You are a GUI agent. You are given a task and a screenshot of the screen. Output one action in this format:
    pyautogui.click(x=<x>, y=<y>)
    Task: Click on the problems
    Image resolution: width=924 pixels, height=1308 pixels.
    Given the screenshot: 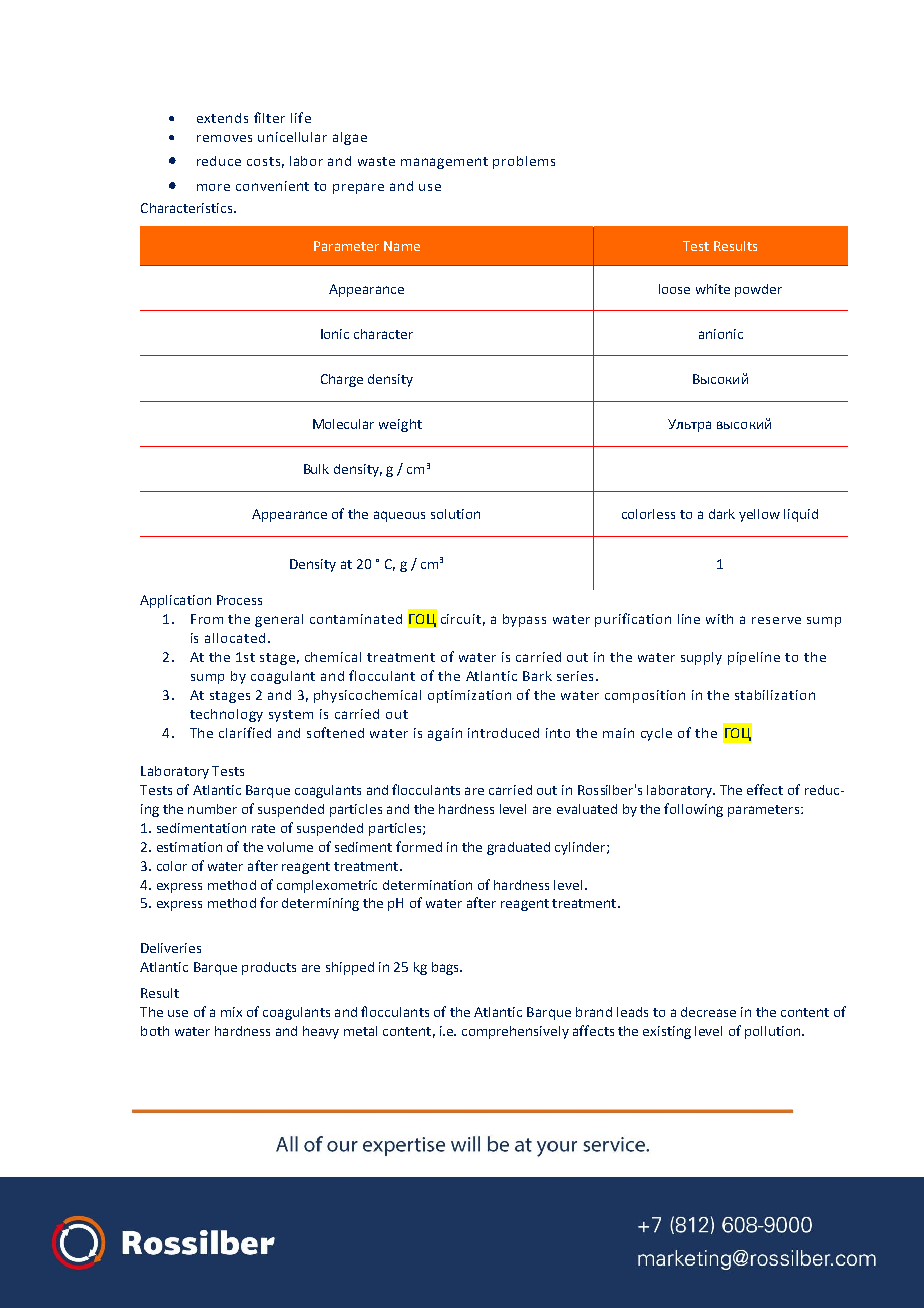 What is the action you would take?
    pyautogui.click(x=524, y=162)
